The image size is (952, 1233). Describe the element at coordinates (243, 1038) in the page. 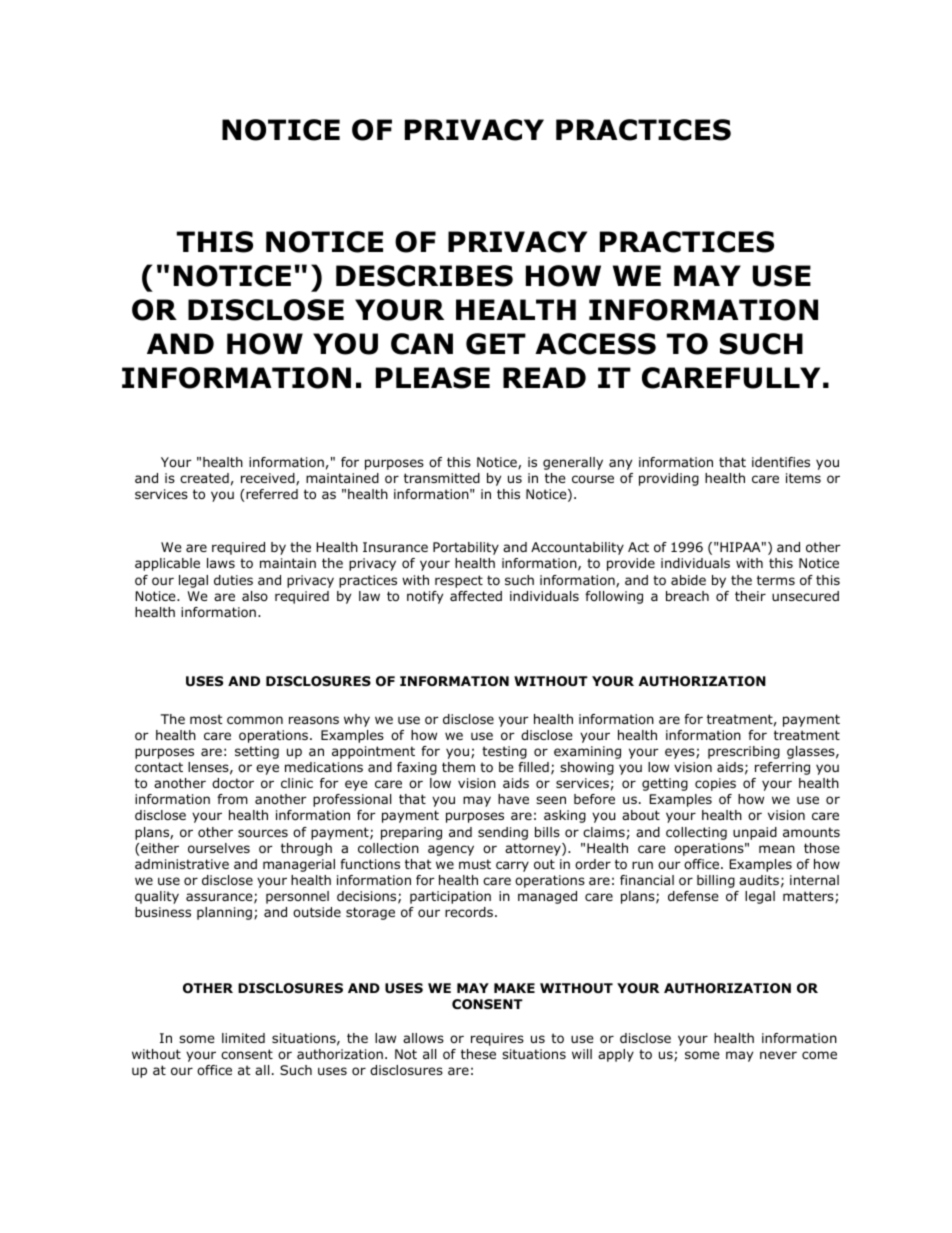

I see `limited` at that location.
